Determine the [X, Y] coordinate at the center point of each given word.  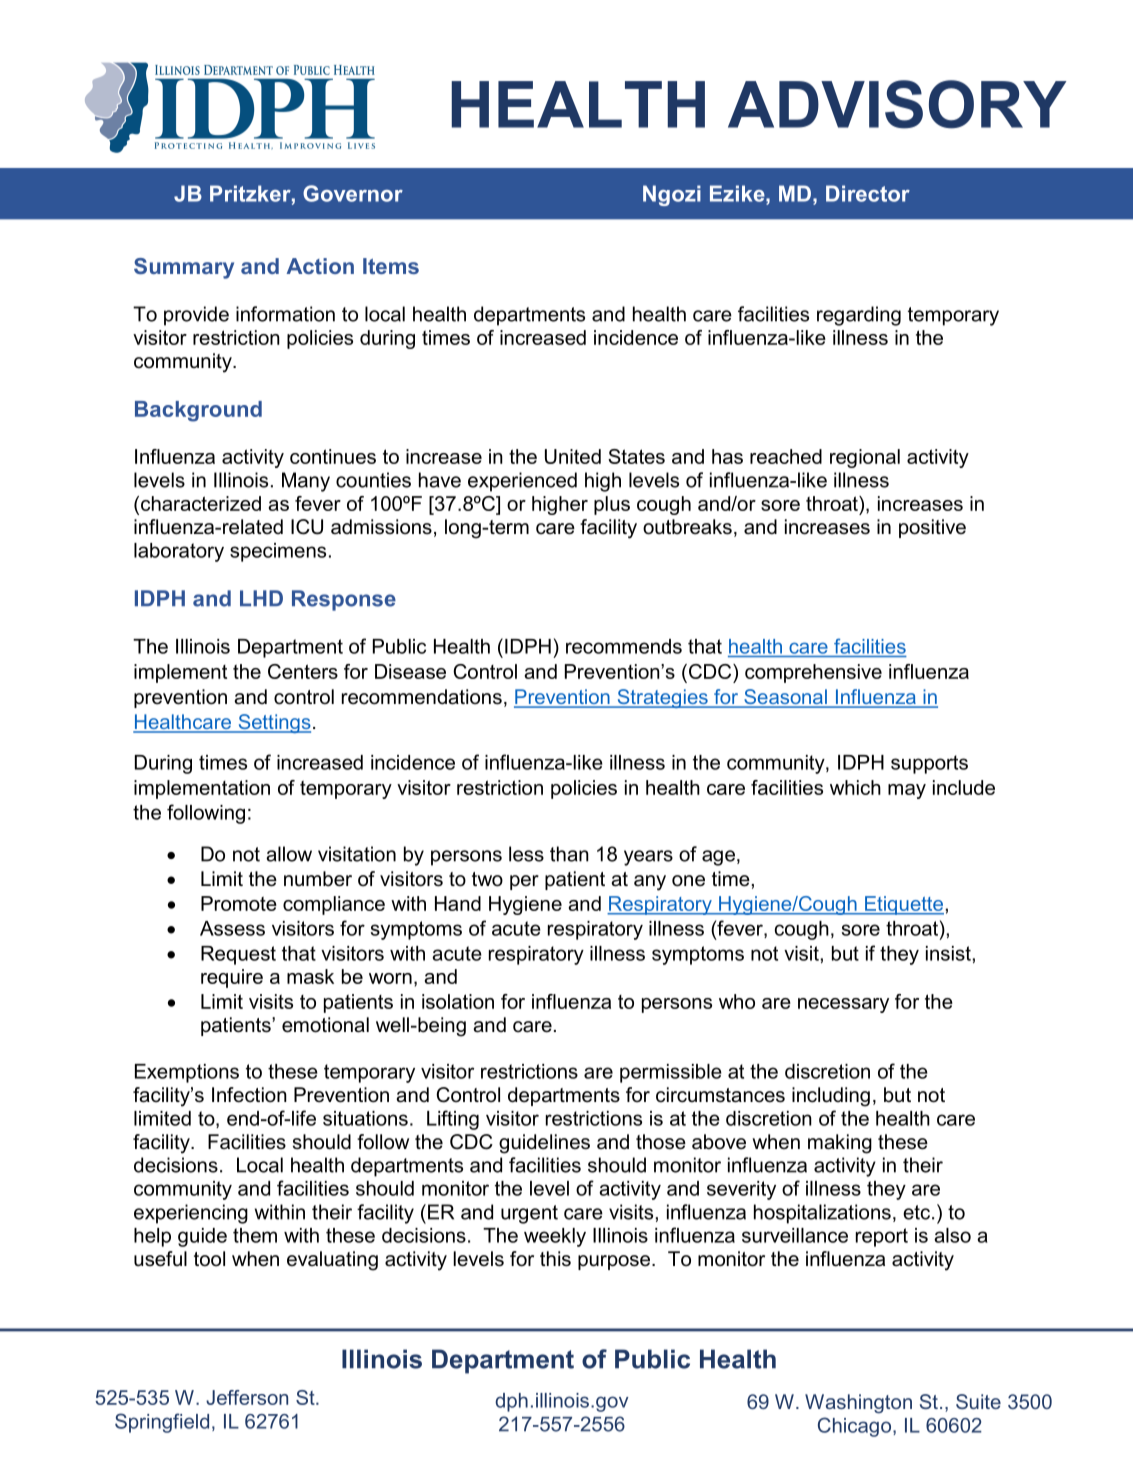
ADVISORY [897, 104]
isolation [458, 1001]
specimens [278, 552]
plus [612, 505]
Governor [353, 193]
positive [932, 528]
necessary [843, 1005]
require [232, 978]
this [555, 1259]
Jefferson [247, 1397]
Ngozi [672, 195]
